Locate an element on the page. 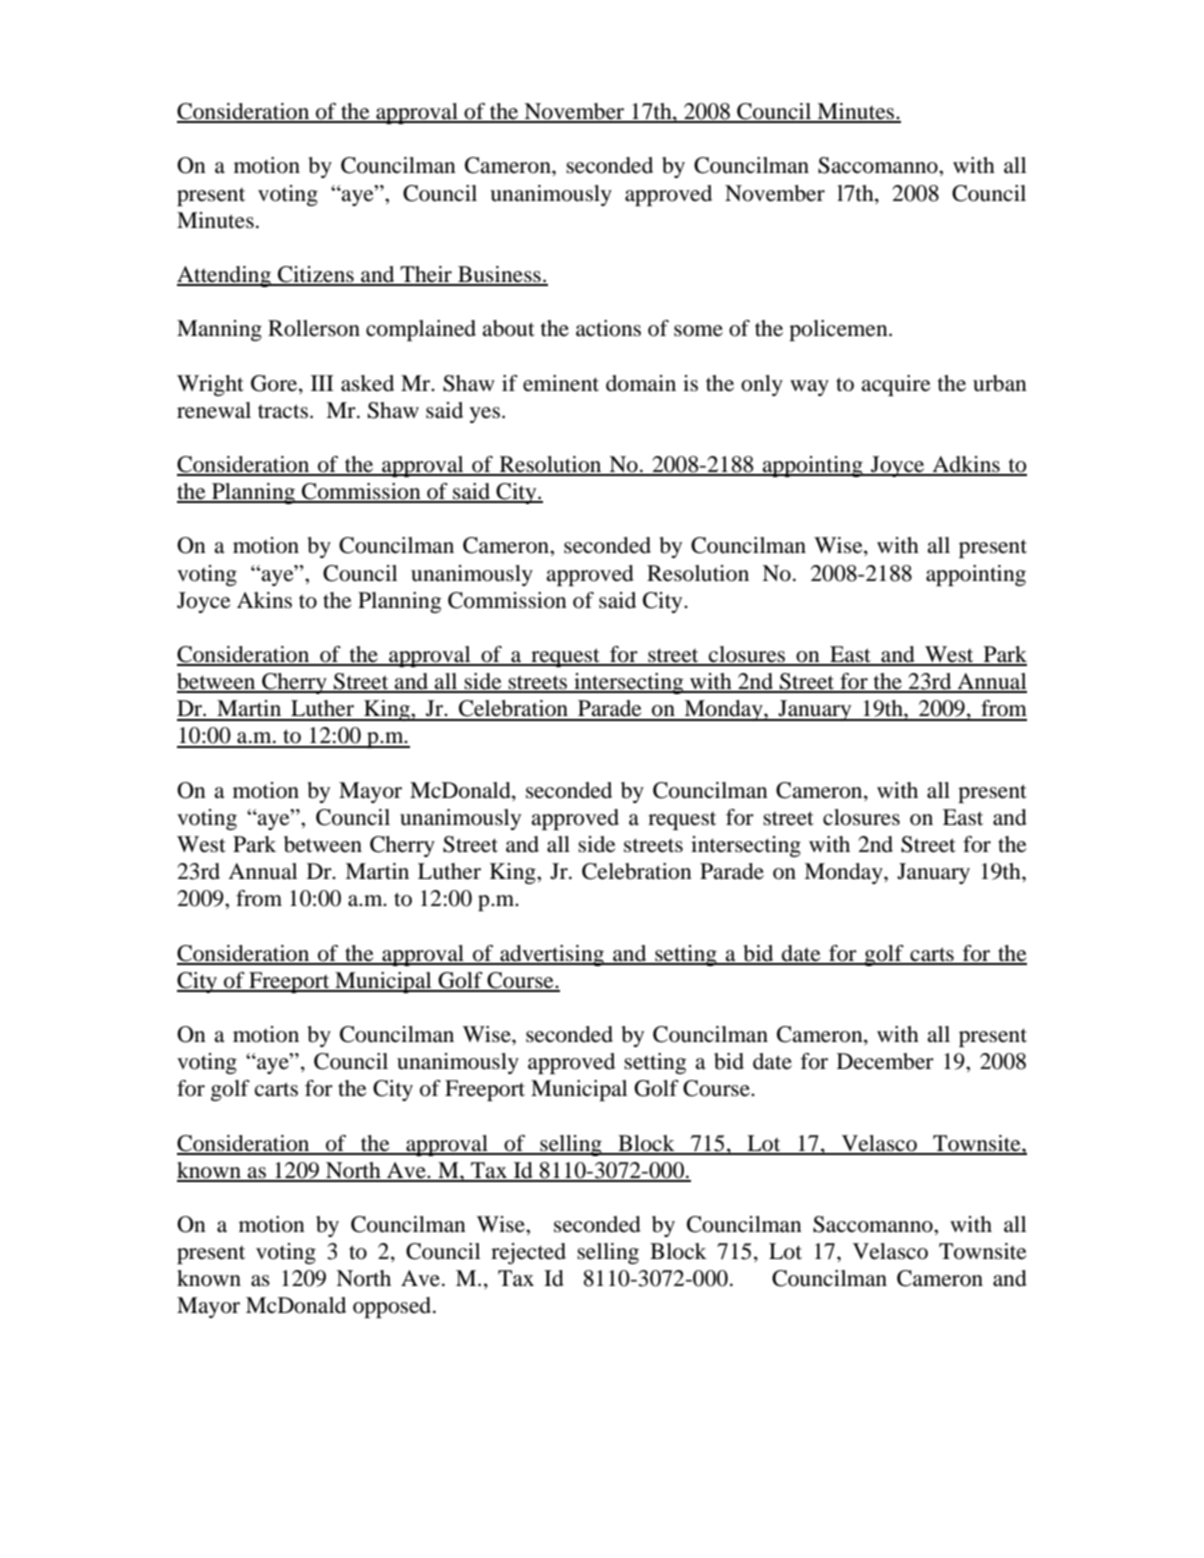 The width and height of the image is (1204, 1558). advertising is located at coordinates (552, 955).
